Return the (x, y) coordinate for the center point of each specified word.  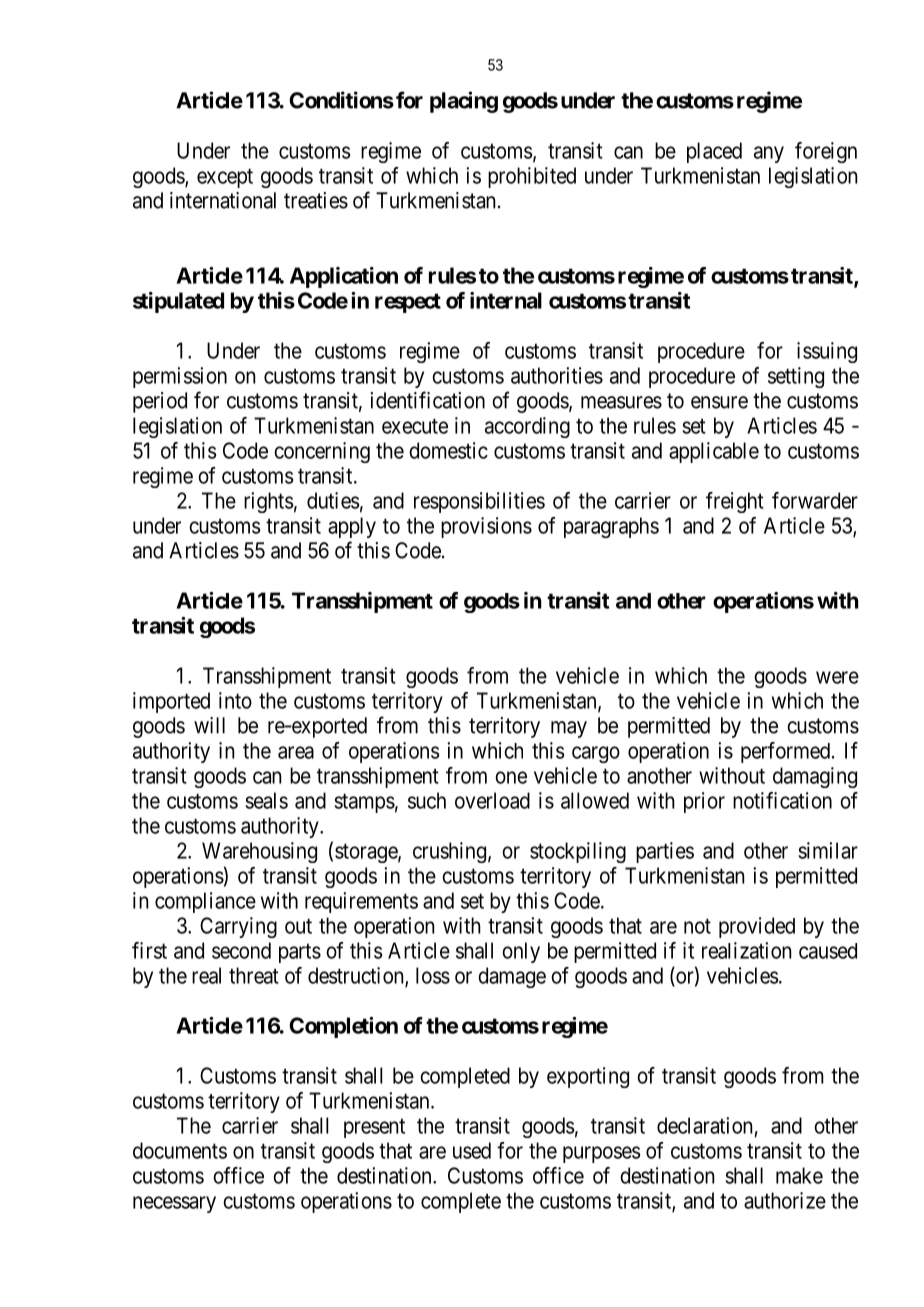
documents (180, 1150)
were (837, 677)
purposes (601, 1154)
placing (464, 102)
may (569, 729)
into (235, 700)
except (225, 178)
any (769, 154)
